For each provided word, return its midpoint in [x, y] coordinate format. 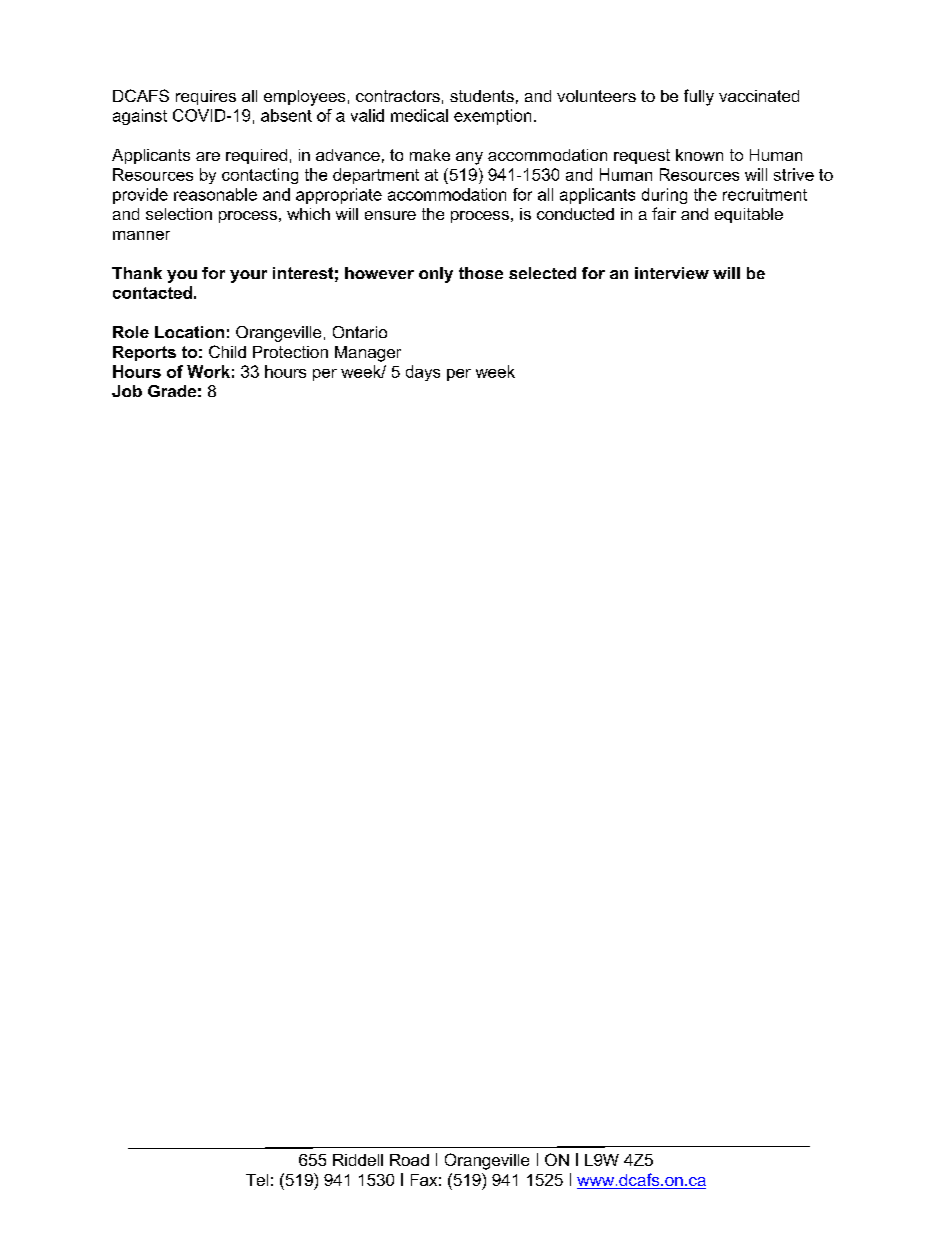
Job [127, 391]
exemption [492, 117]
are [208, 156]
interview [672, 273]
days [423, 373]
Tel [257, 1180]
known [699, 155]
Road [409, 1160]
